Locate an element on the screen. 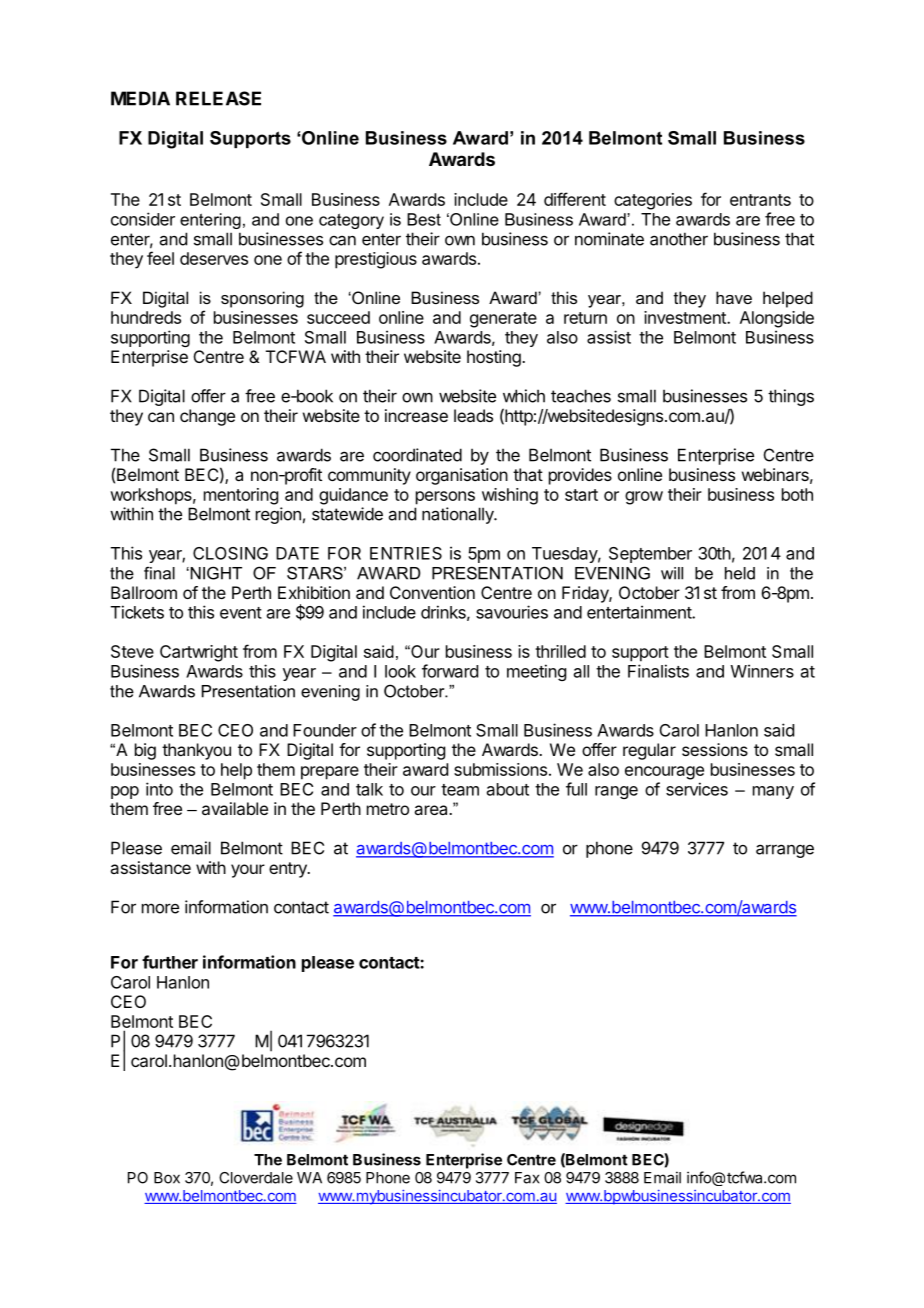 Image resolution: width=924 pixels, height=1308 pixels. RELEASE is located at coordinates (218, 98).
